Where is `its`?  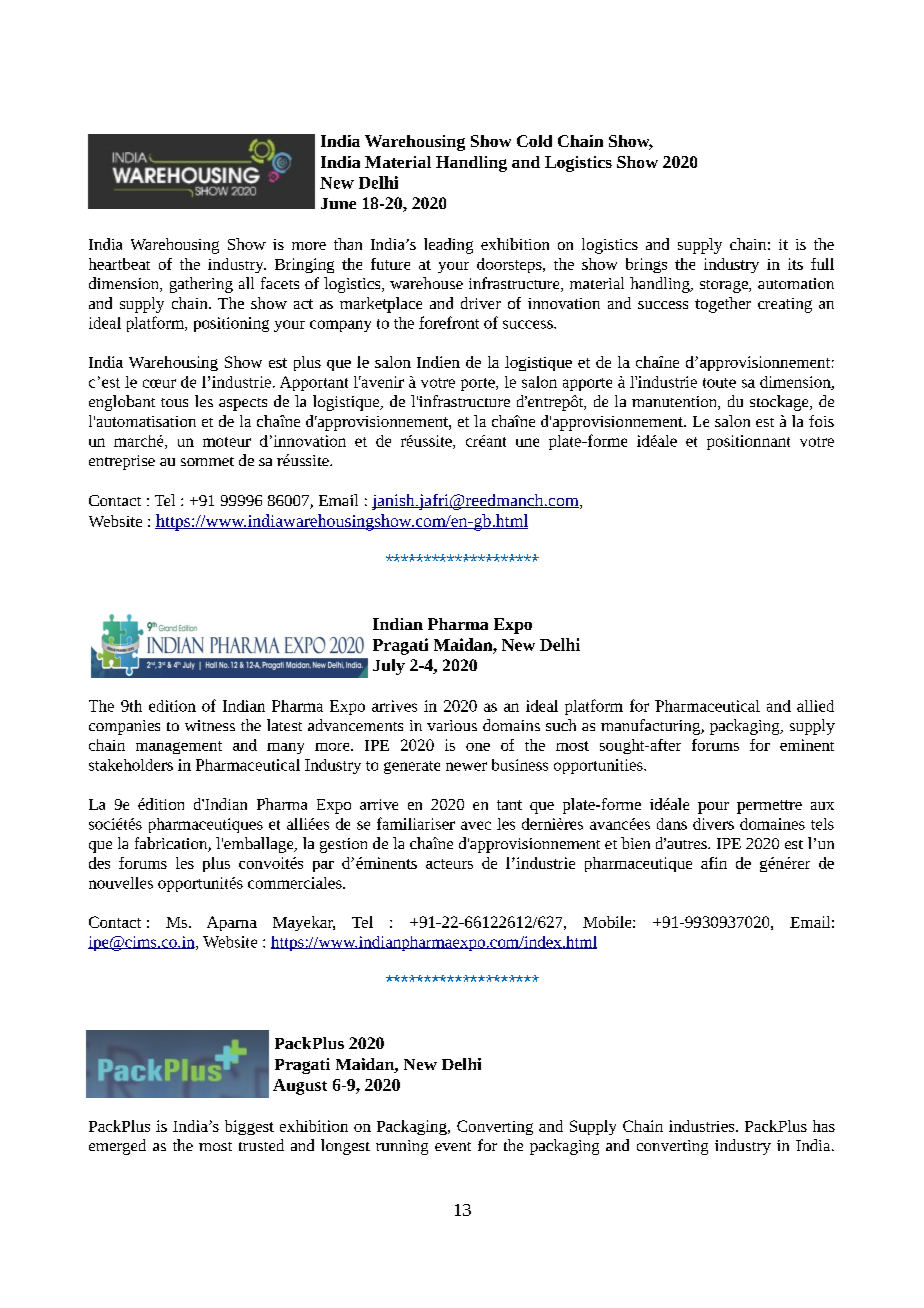
its is located at coordinates (795, 264).
